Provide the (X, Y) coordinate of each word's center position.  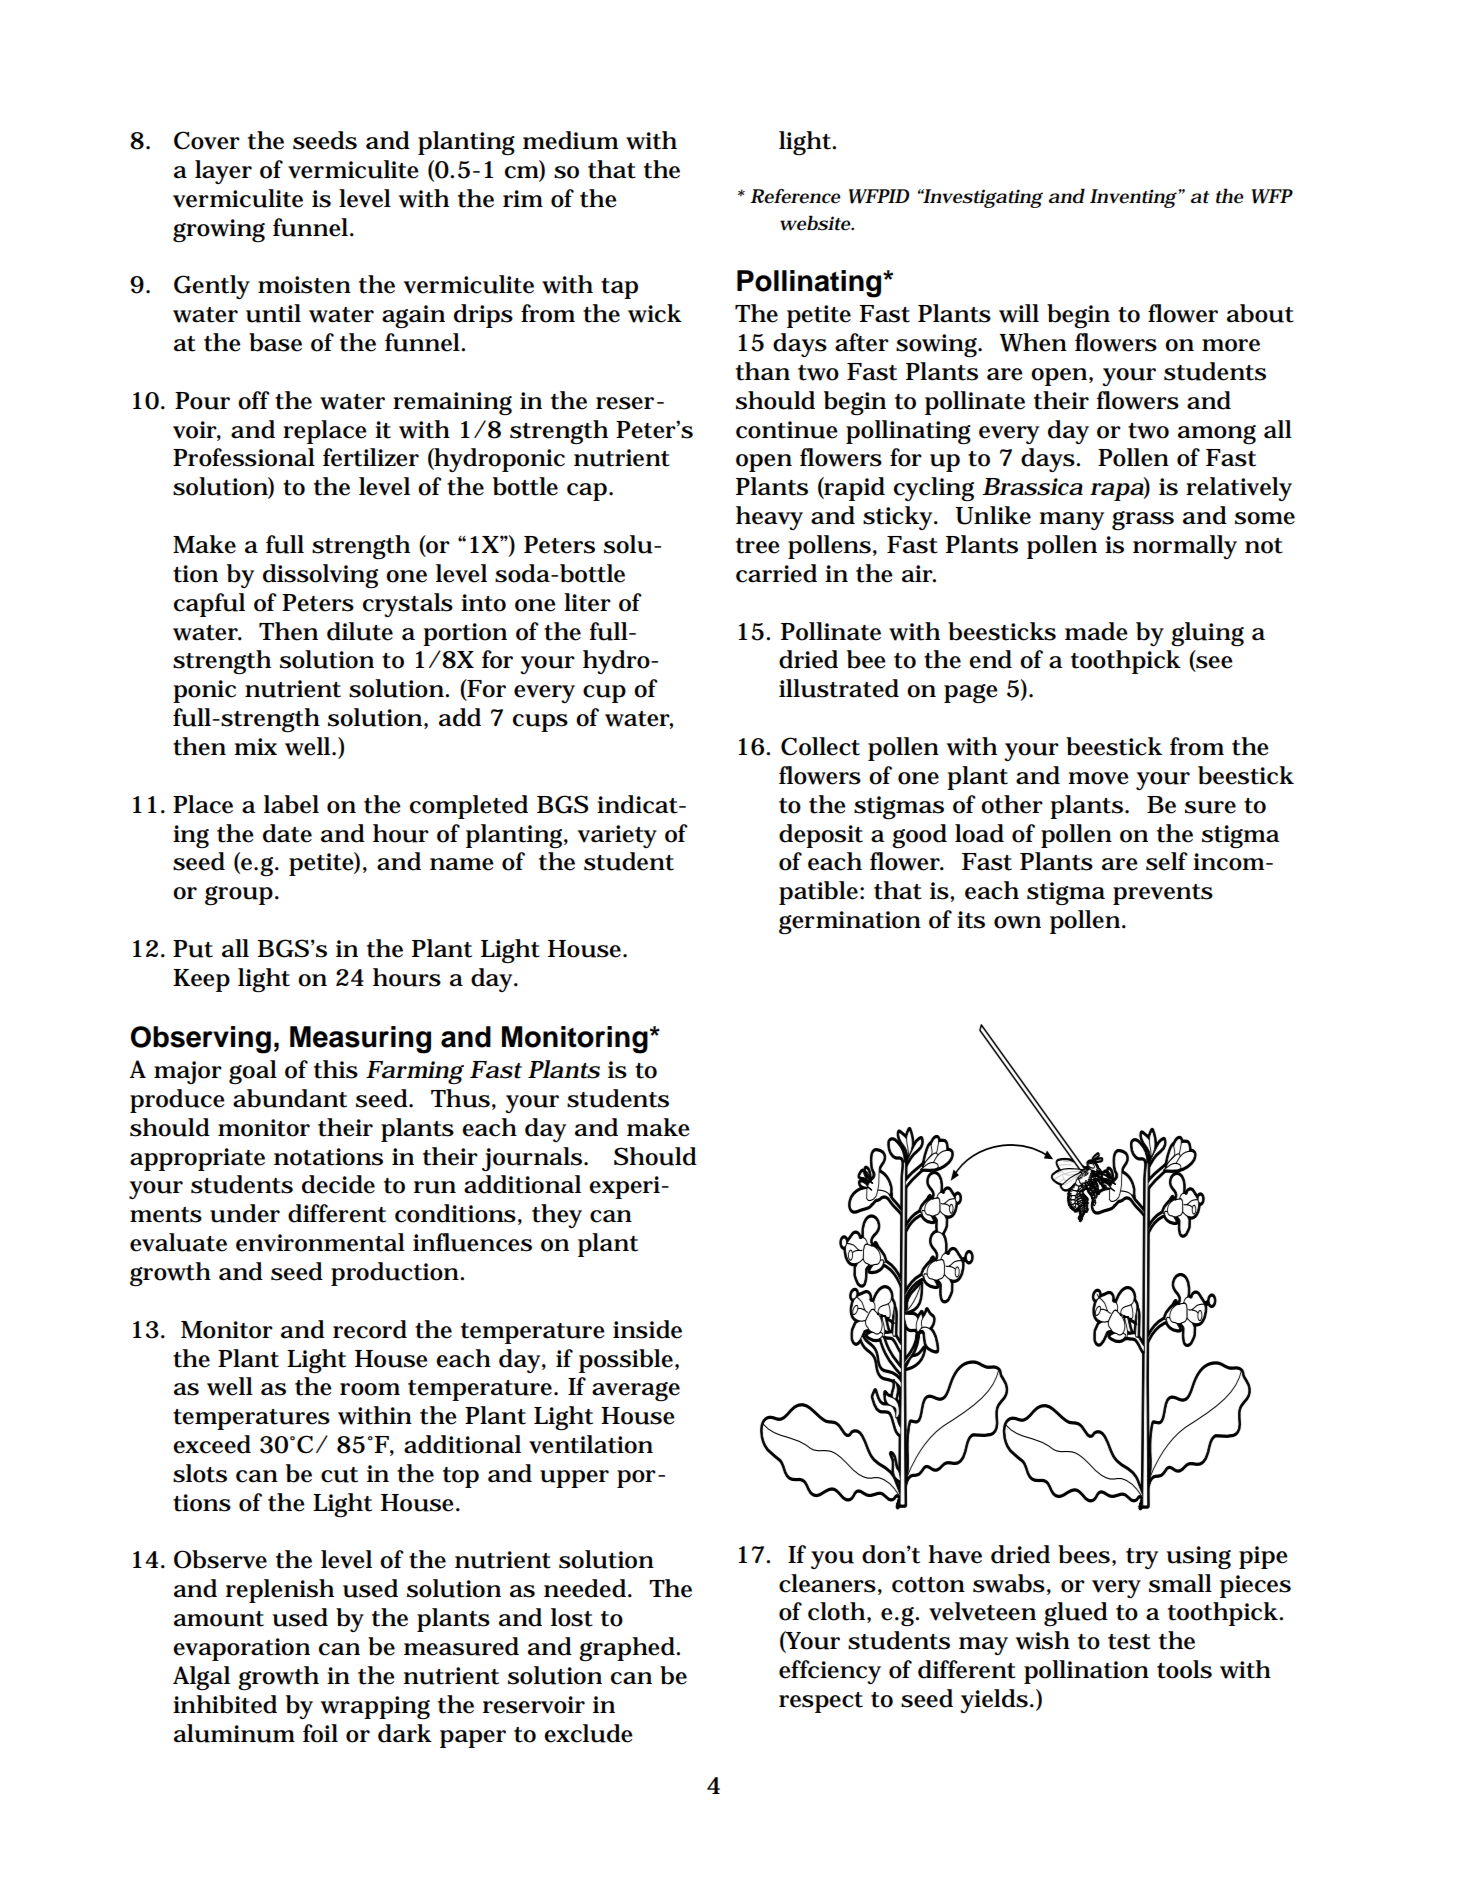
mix (255, 746)
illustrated (839, 688)
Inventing (1134, 198)
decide (338, 1184)
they (557, 1216)
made (1096, 631)
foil (320, 1733)
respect (821, 1702)
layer (223, 172)
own (1017, 922)
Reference (795, 196)
